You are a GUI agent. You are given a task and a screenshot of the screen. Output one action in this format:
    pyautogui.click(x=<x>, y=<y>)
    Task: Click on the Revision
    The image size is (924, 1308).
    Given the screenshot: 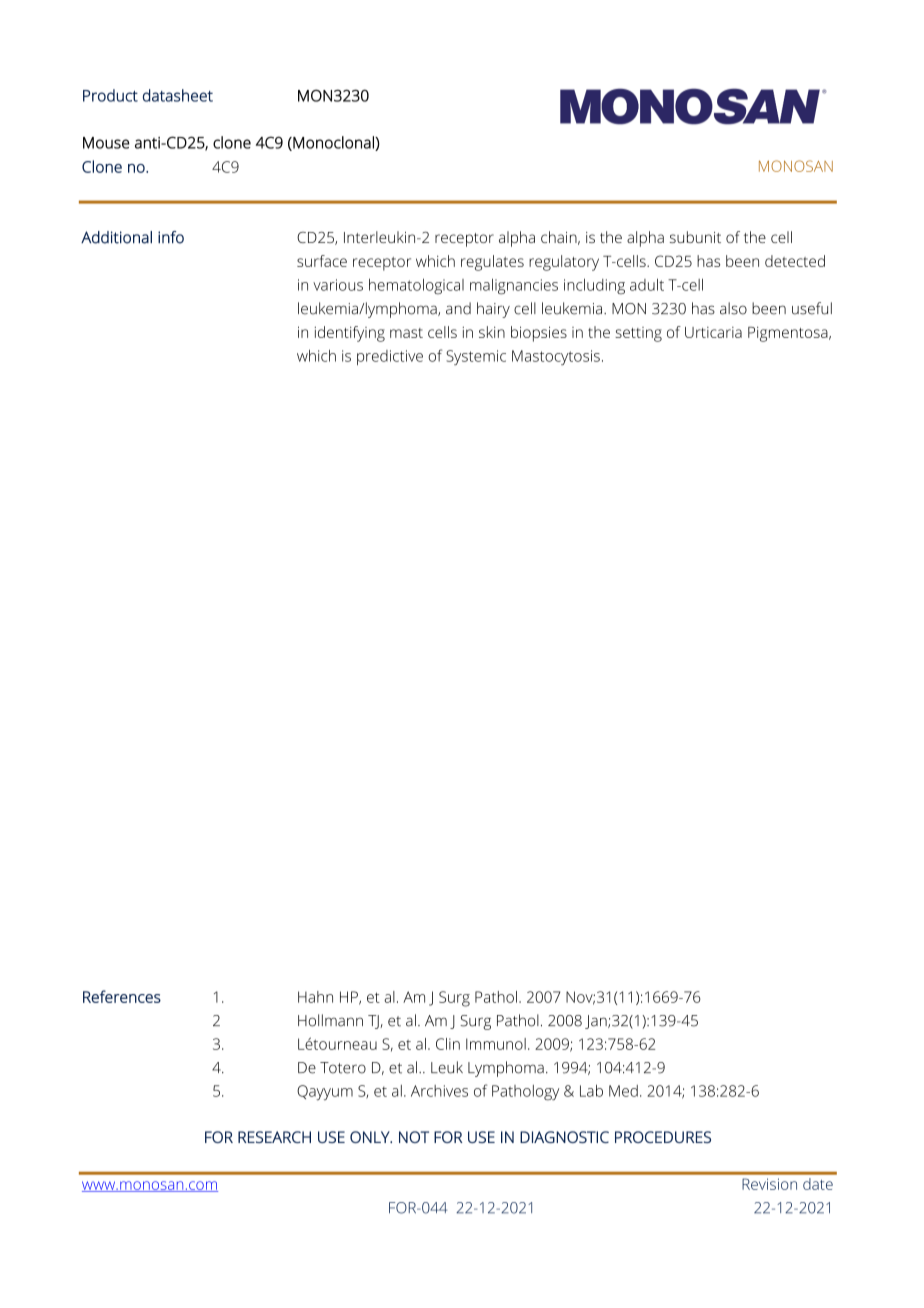 What is the action you would take?
    pyautogui.click(x=769, y=1184)
